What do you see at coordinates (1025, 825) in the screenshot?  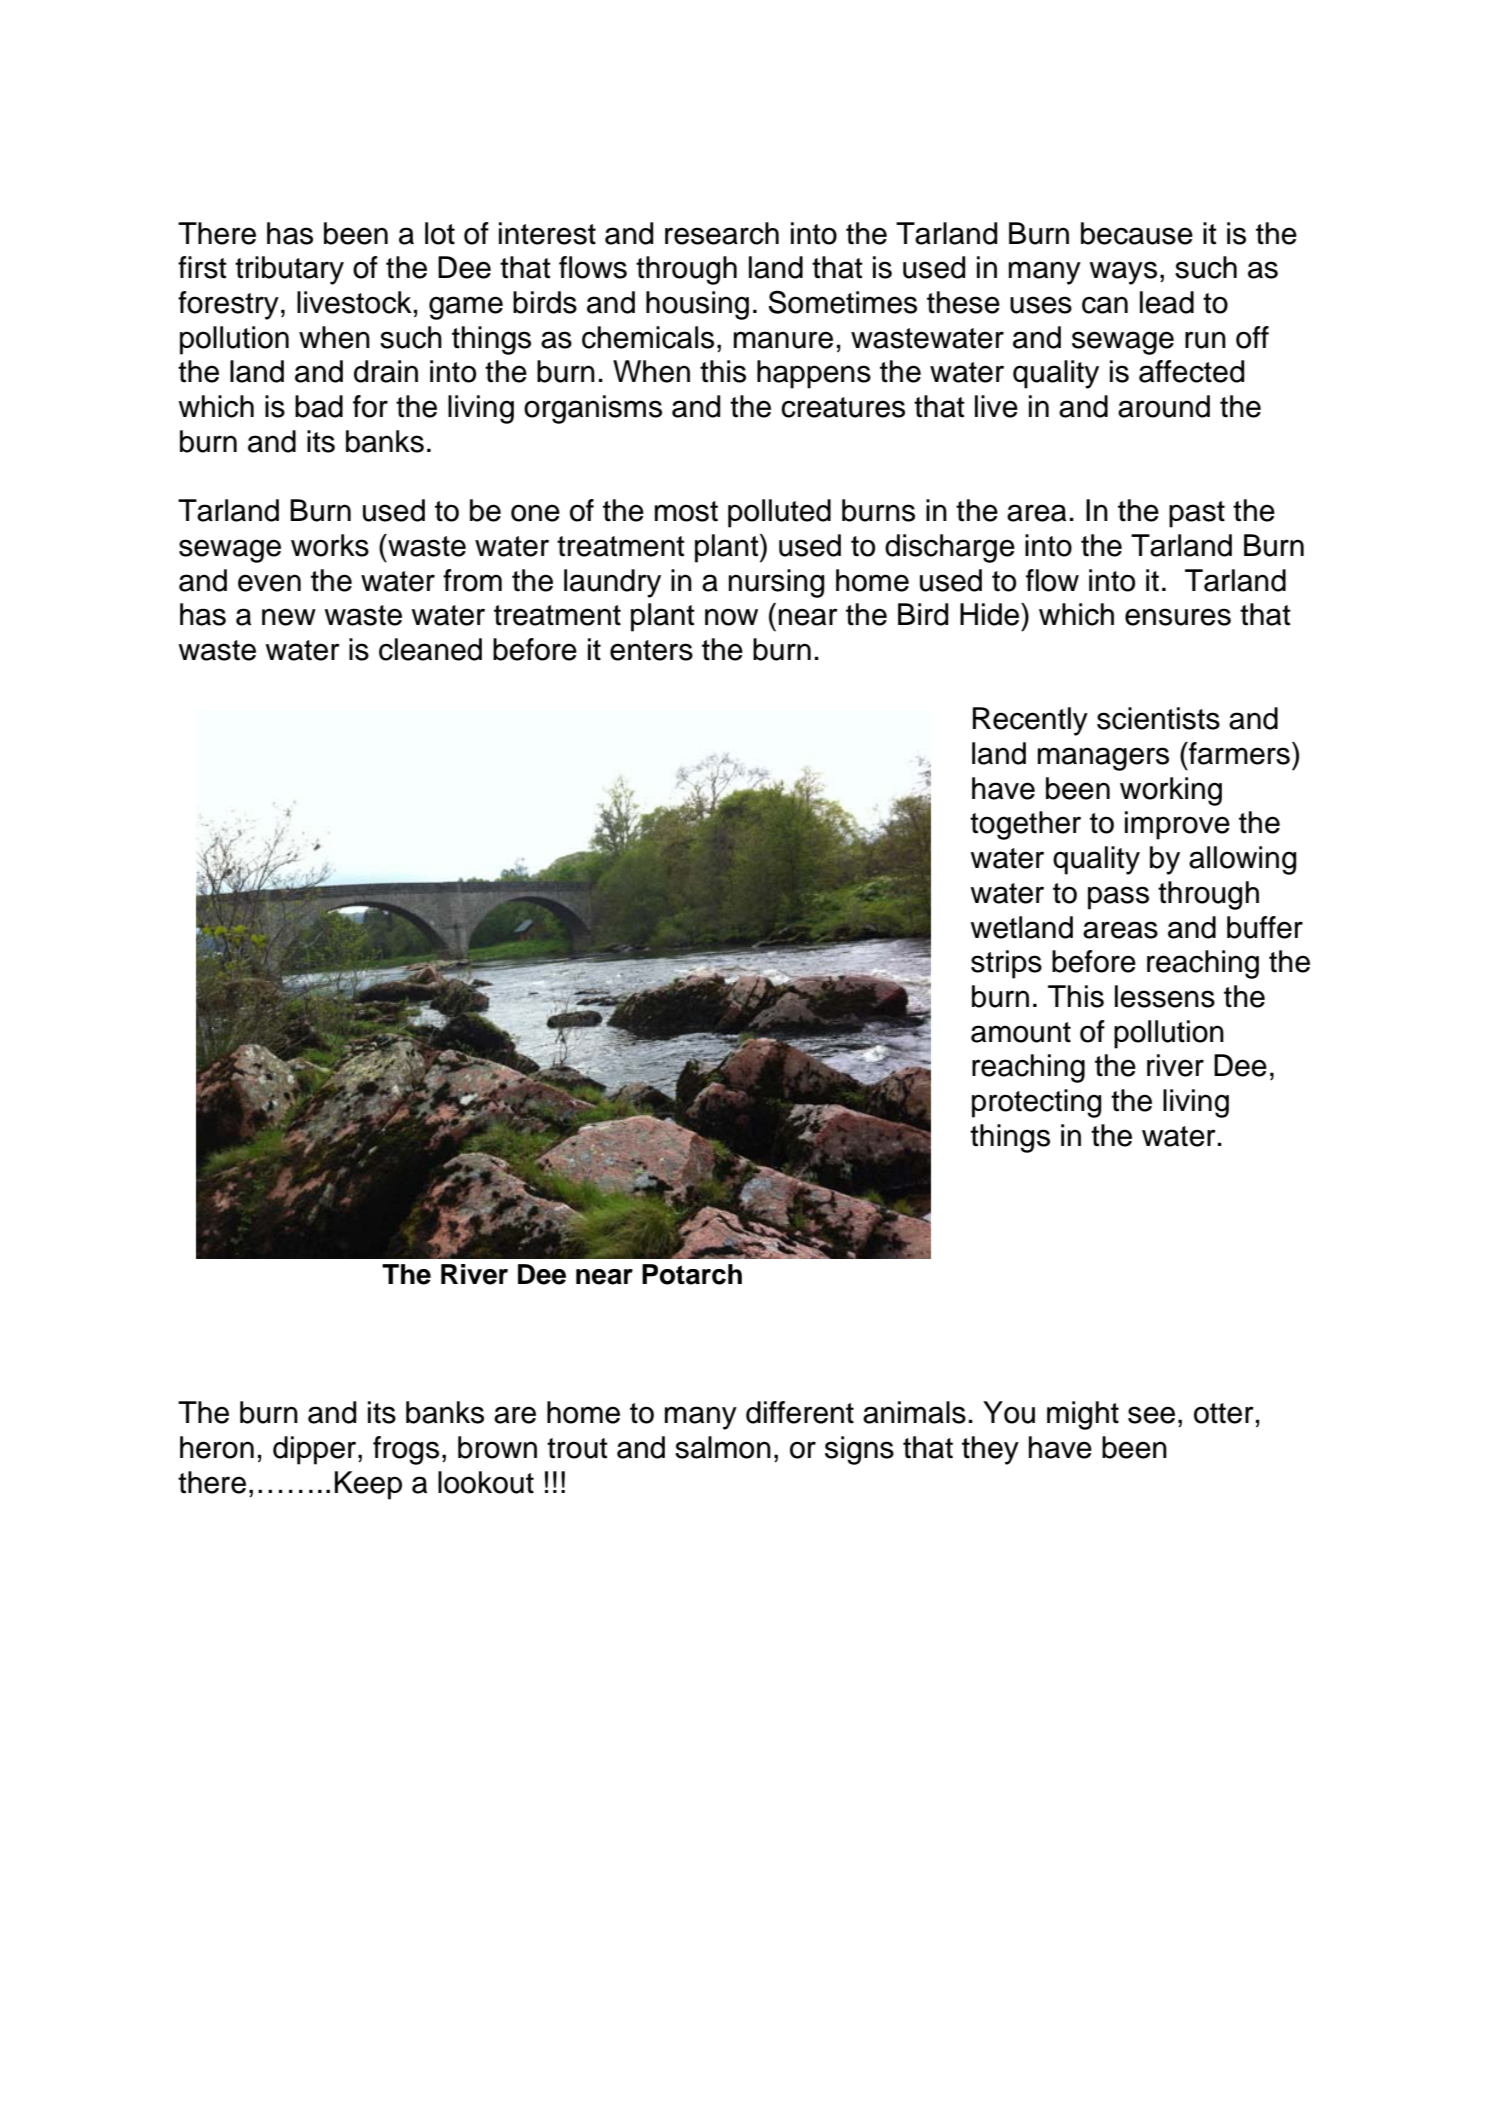 I see `together` at bounding box center [1025, 825].
